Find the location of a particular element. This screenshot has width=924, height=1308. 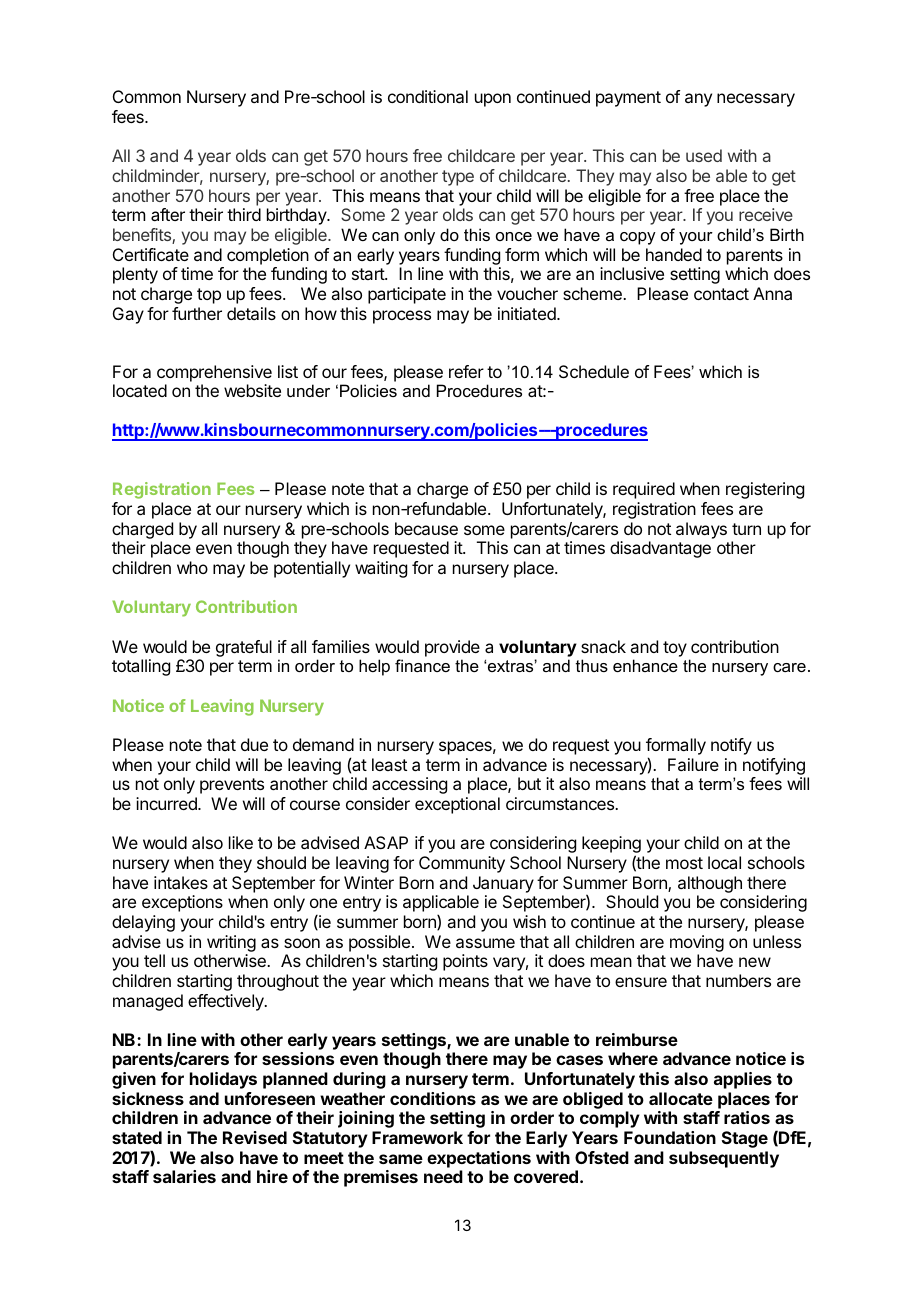

subsequently is located at coordinates (724, 1159).
